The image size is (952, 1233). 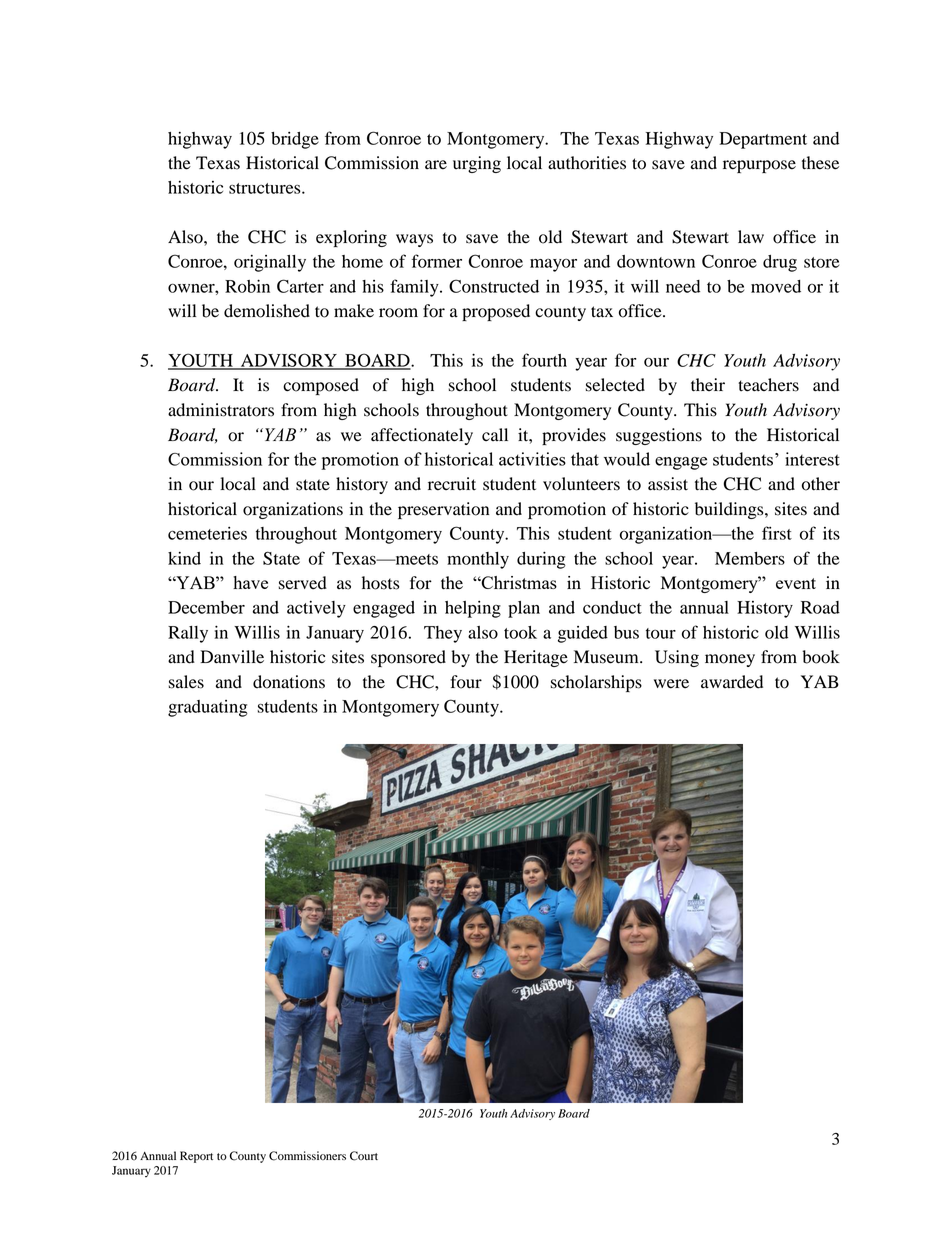 I want to click on graduating, so click(x=208, y=708).
